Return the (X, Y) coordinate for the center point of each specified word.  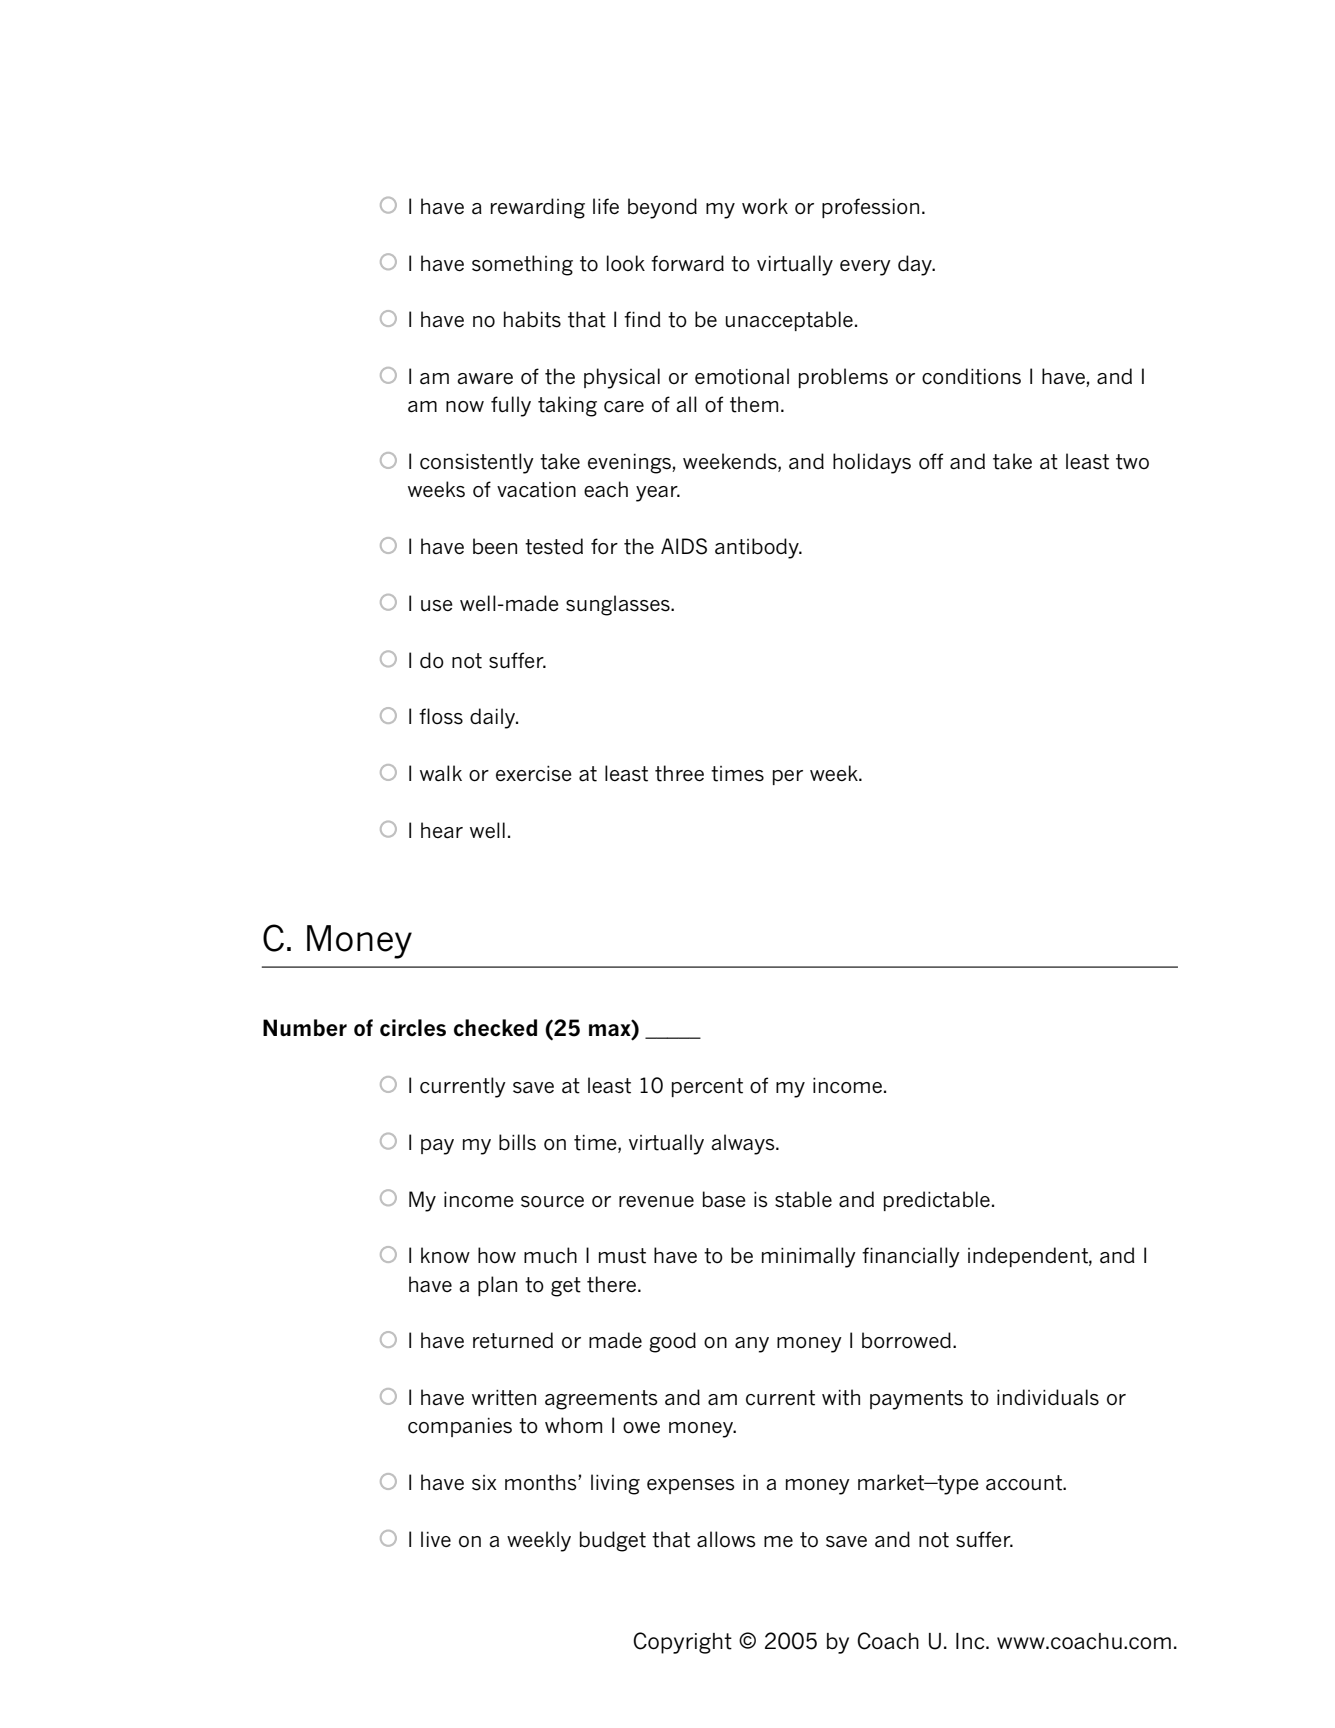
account (1025, 1483)
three (679, 773)
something (522, 265)
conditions (971, 376)
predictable (937, 1201)
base (724, 1199)
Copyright (682, 1643)
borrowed (906, 1340)
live (436, 1539)
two (1132, 462)
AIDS (684, 546)
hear (442, 830)
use (437, 606)
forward (687, 263)
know (445, 1255)
